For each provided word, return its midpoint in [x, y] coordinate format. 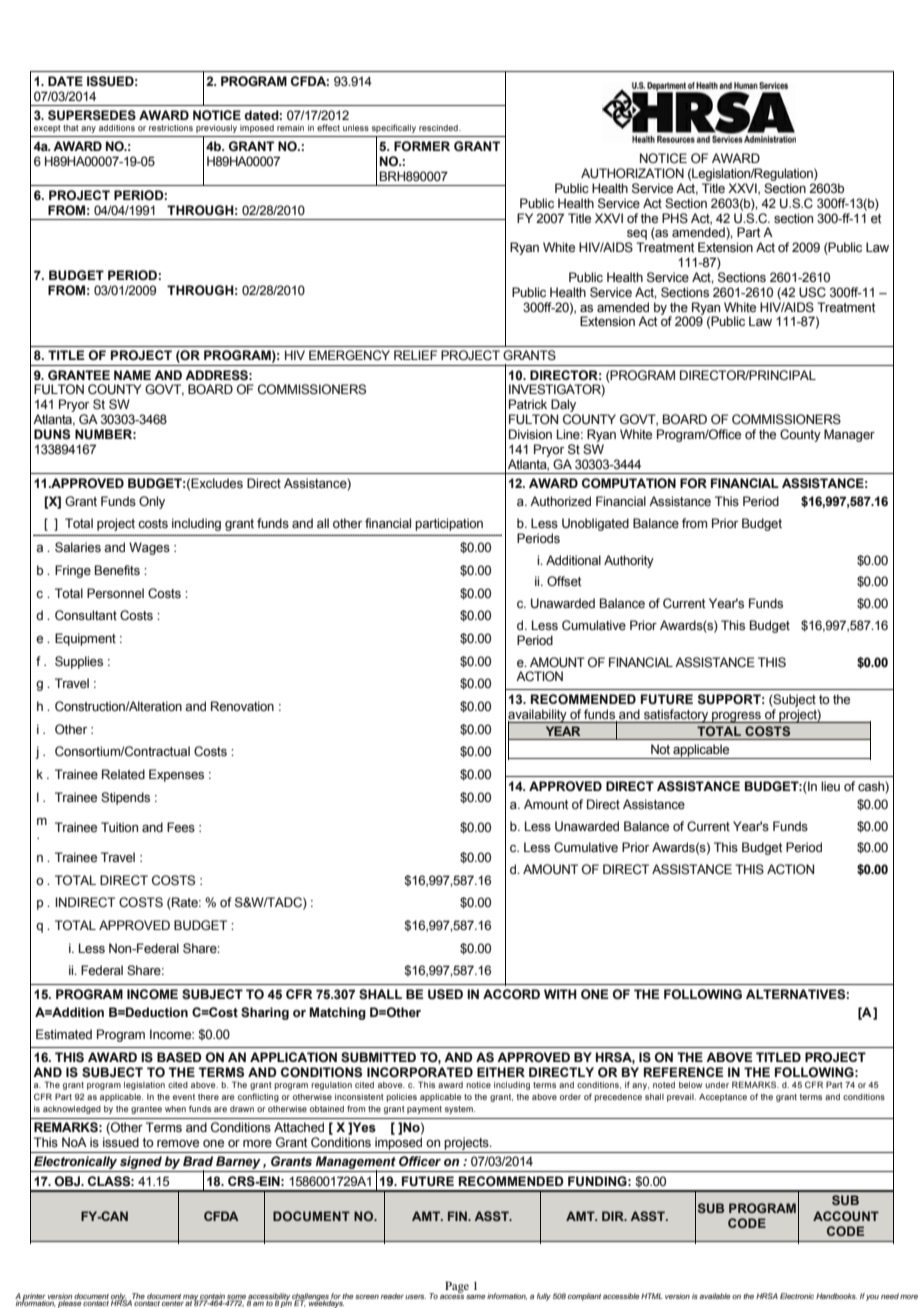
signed [141, 1164]
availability [538, 716]
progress [736, 717]
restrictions [171, 128]
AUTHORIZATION [632, 173]
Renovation [242, 706]
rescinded [439, 128]
